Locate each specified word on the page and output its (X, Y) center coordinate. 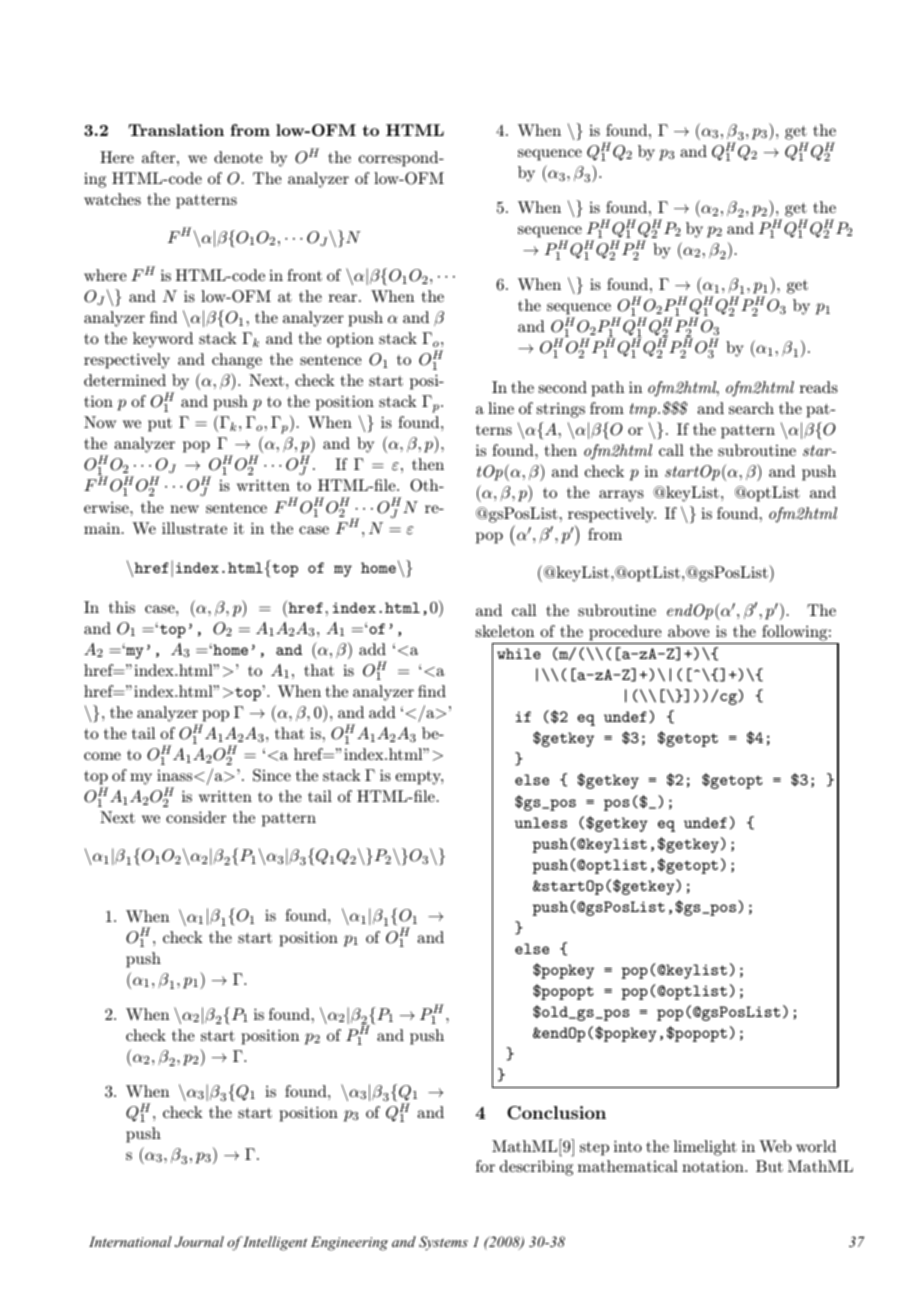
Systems (443, 1243)
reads (819, 387)
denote (238, 157)
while (519, 653)
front (304, 275)
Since (272, 775)
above (689, 631)
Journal (199, 1242)
